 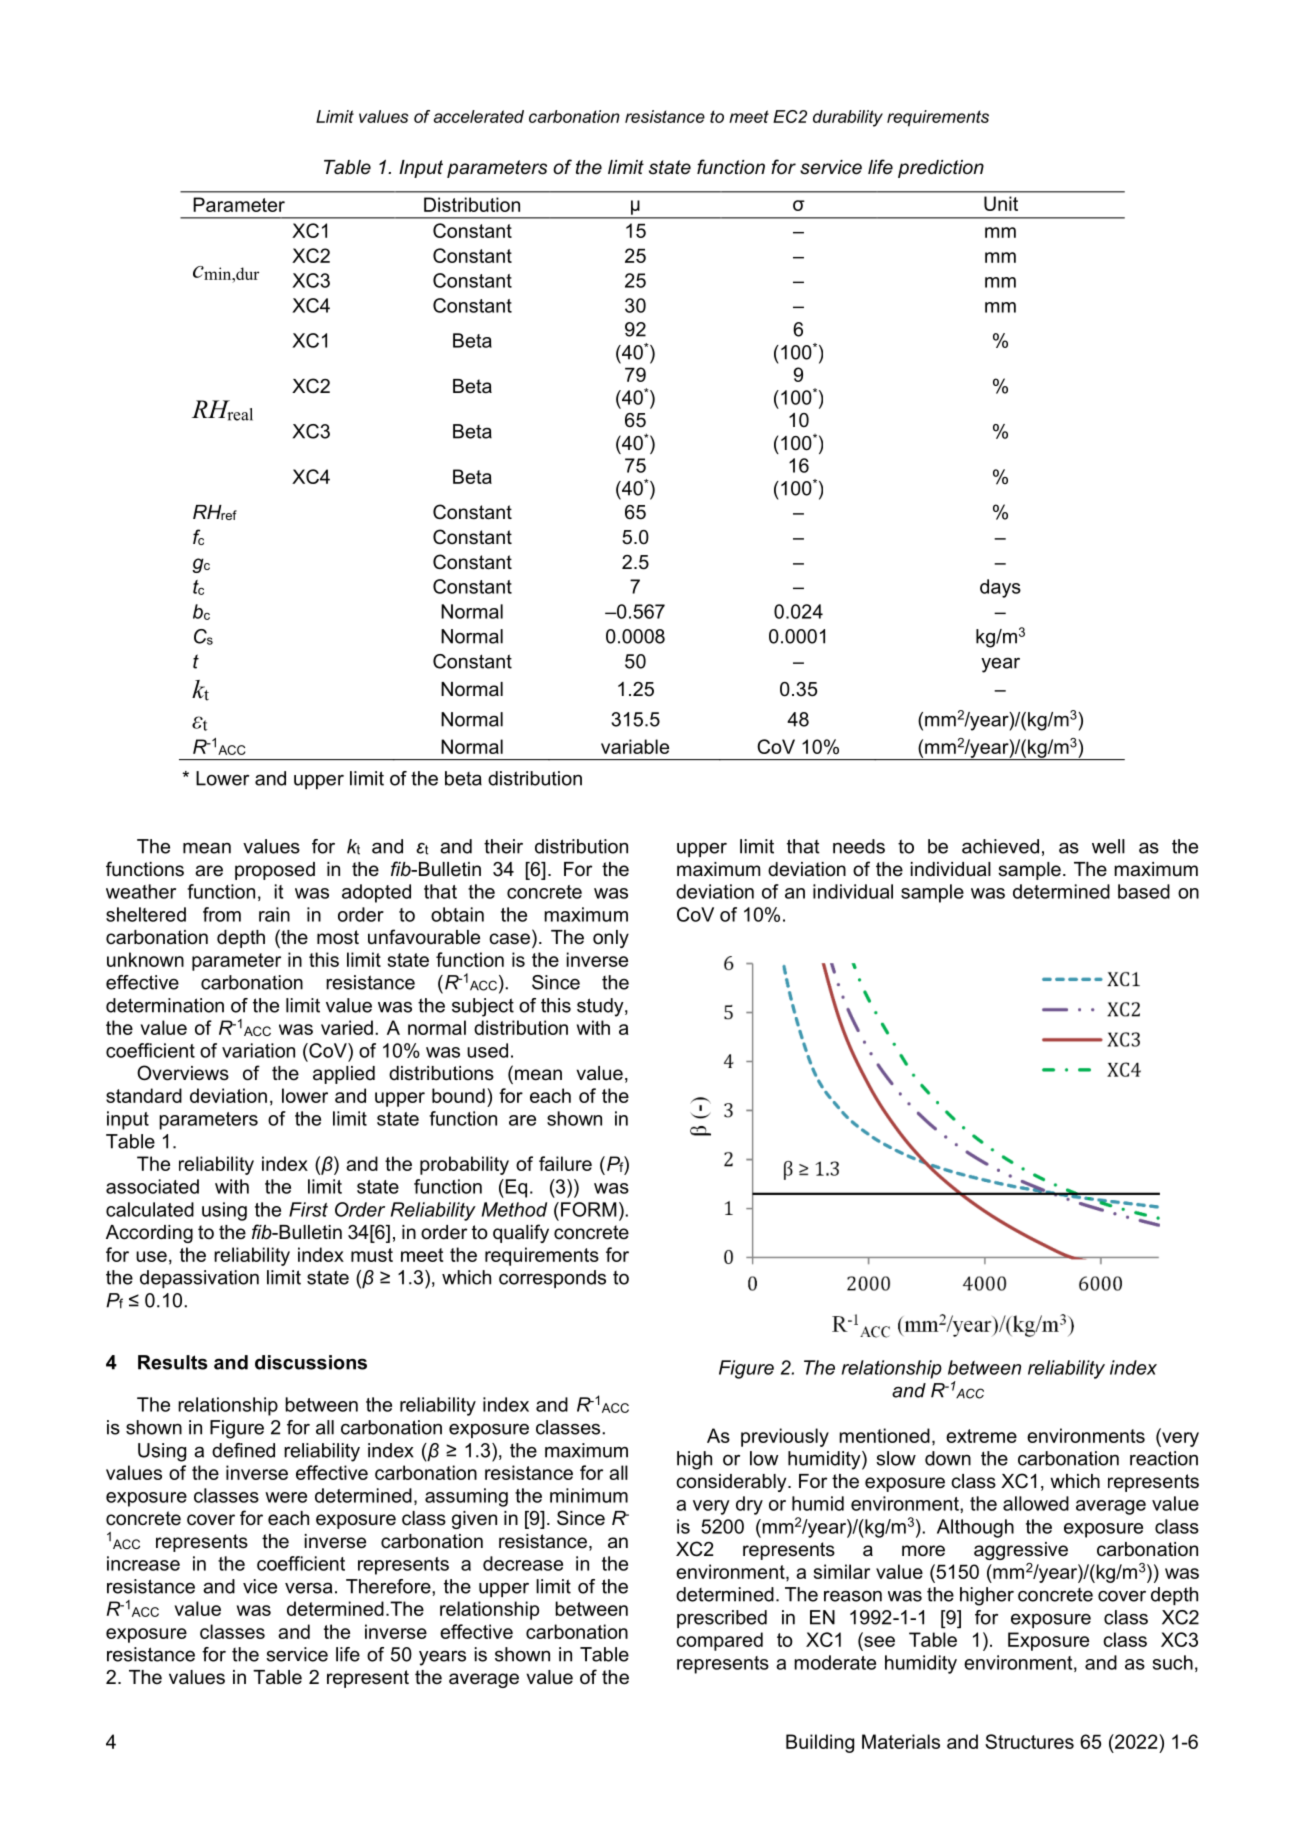 I want to click on durability, so click(x=848, y=118).
